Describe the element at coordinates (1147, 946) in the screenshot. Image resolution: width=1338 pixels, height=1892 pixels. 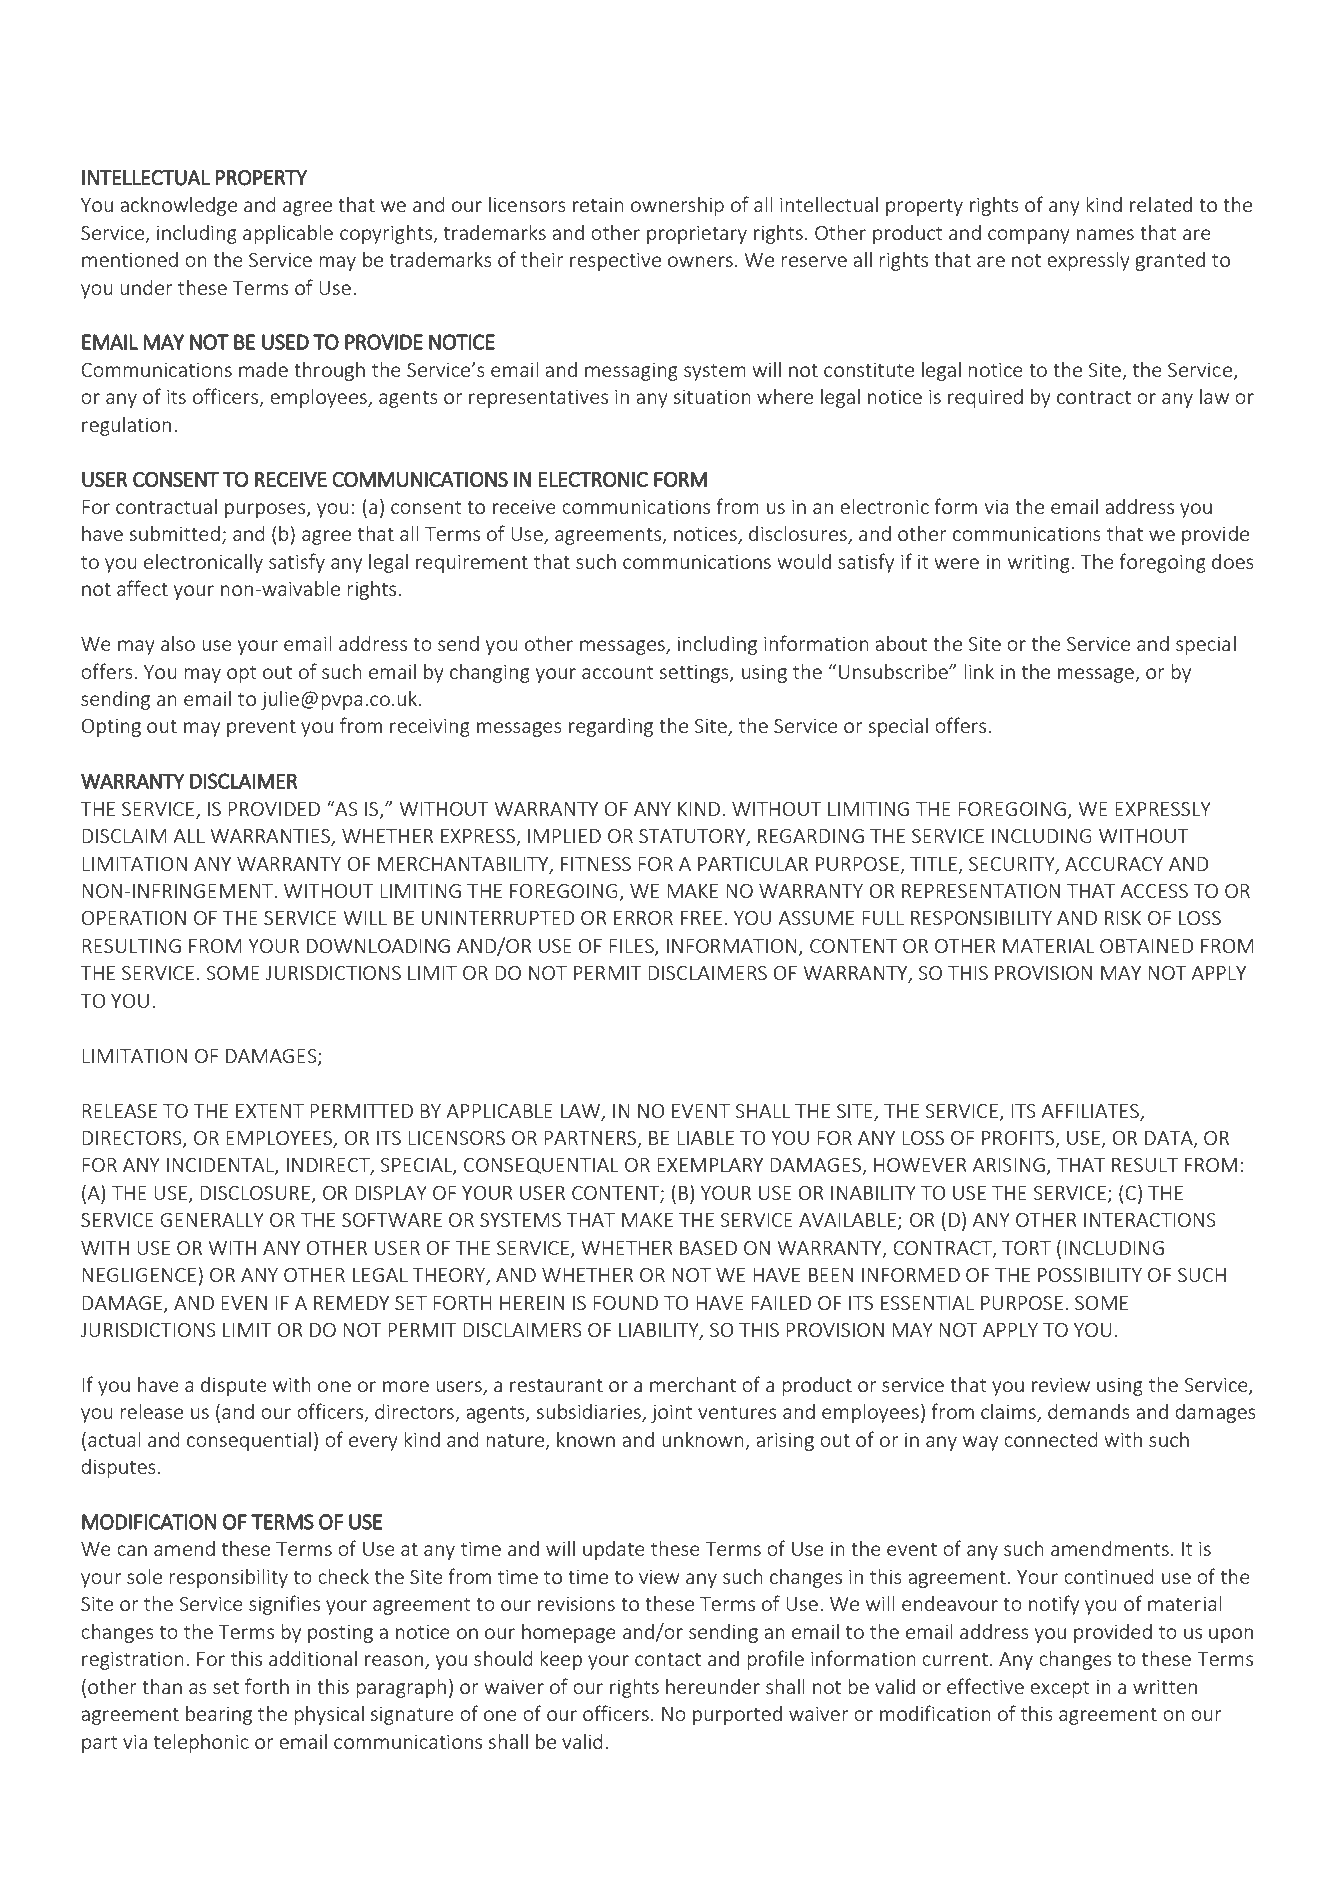
I see `OBTAINED` at that location.
